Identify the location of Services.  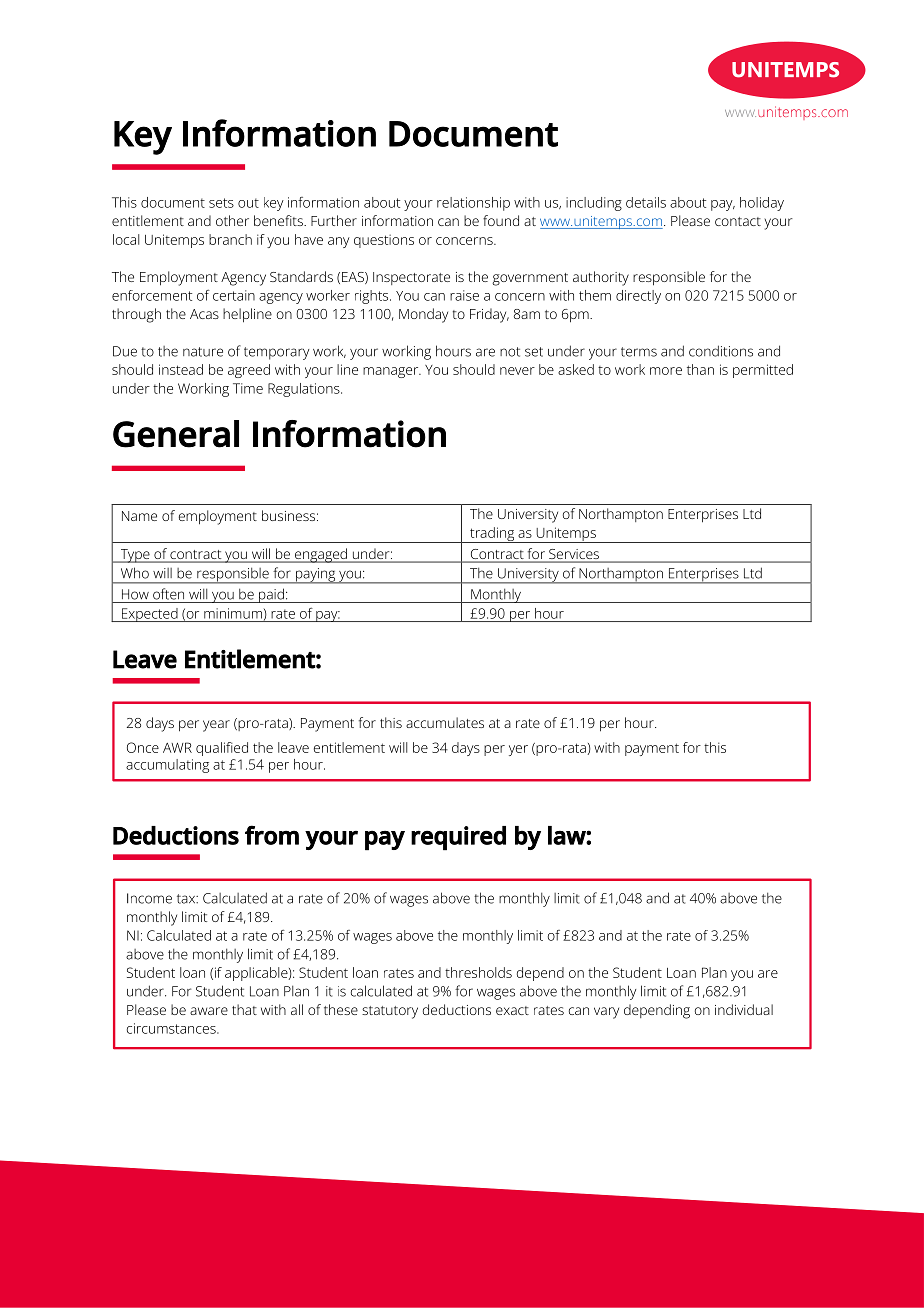
(574, 555).
